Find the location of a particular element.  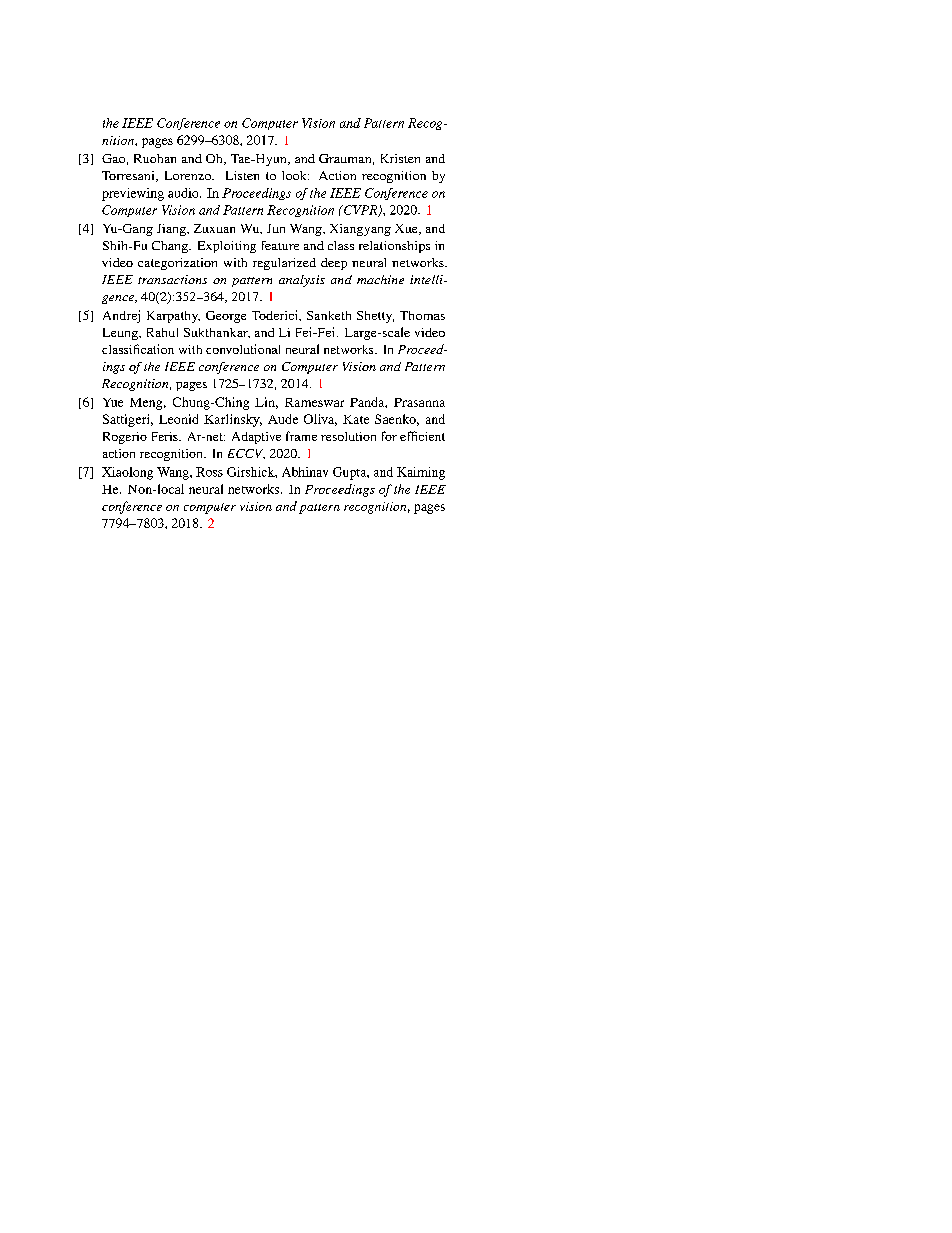

Shetty is located at coordinates (375, 317).
